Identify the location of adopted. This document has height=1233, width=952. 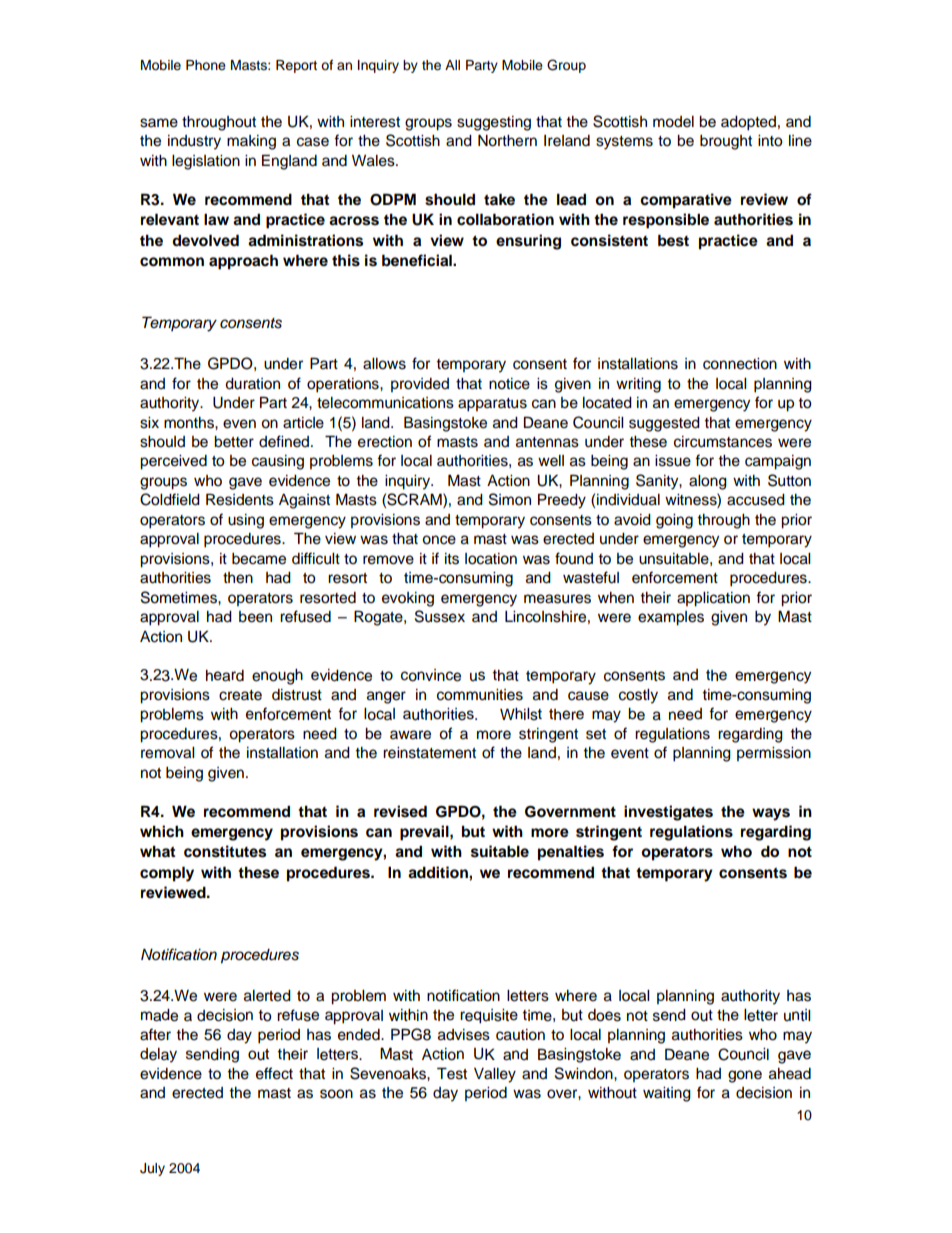
(748, 123).
